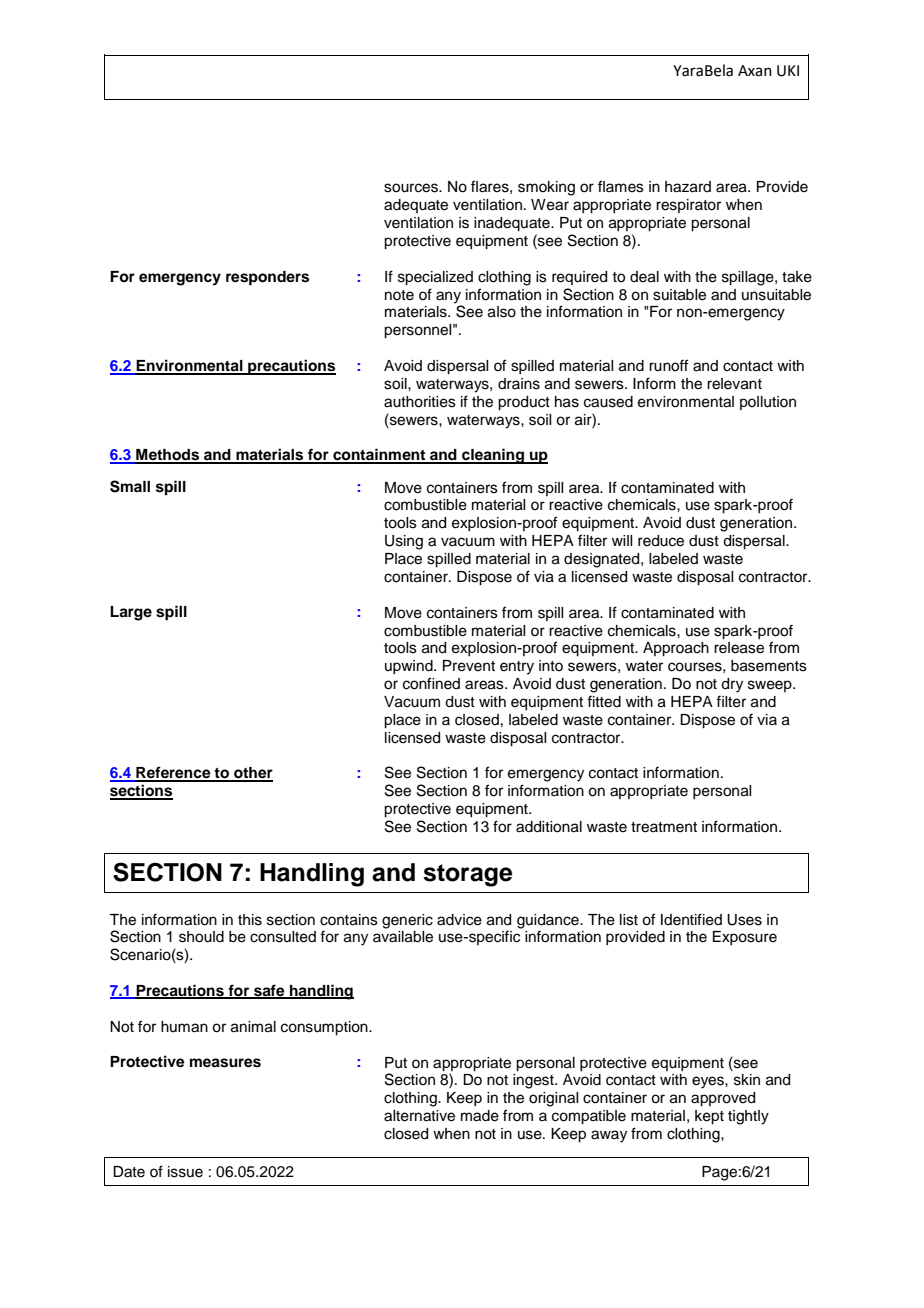  Describe the element at coordinates (467, 875) in the image. I see `storage` at that location.
